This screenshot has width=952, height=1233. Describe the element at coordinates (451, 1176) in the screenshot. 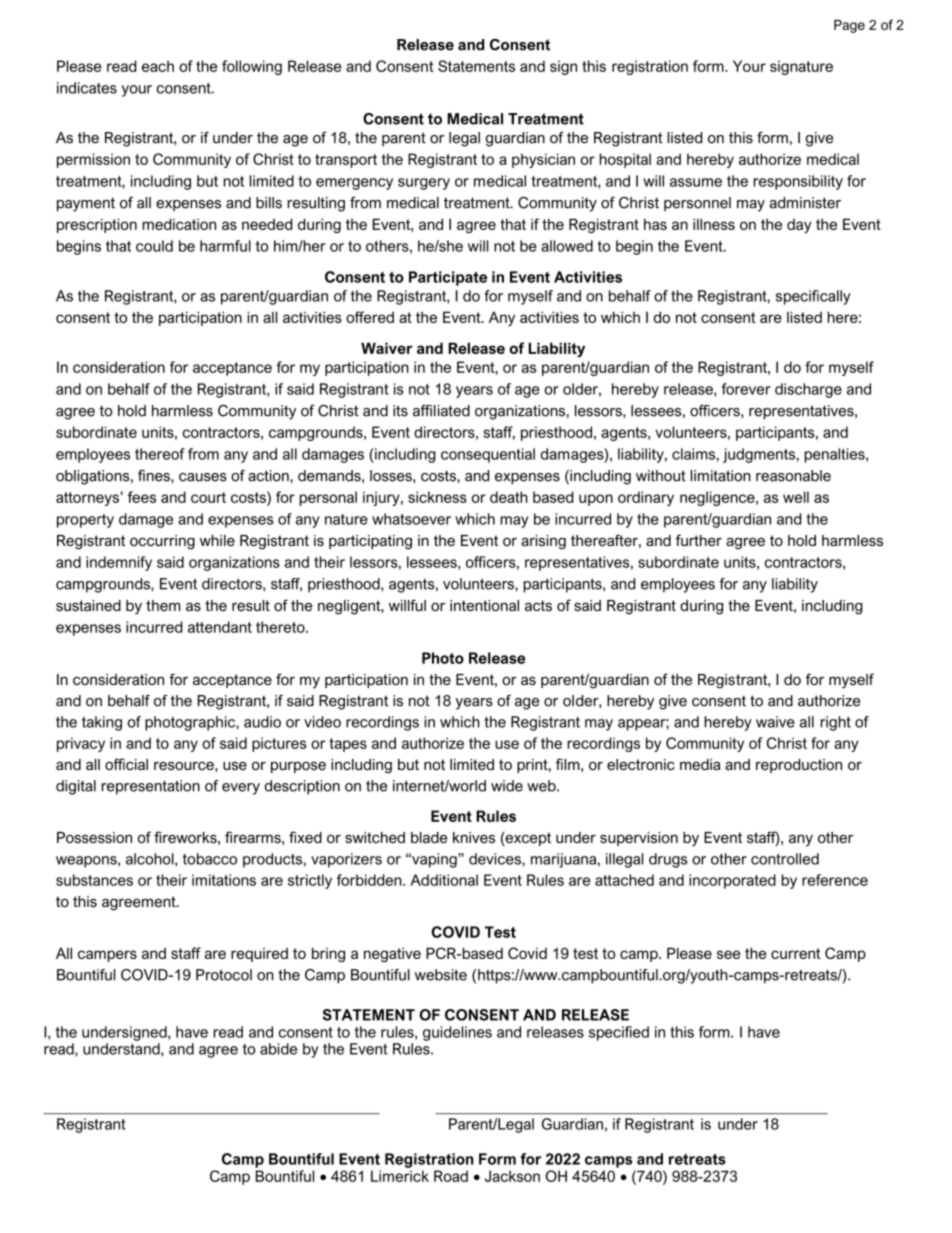

I see `Road` at that location.
